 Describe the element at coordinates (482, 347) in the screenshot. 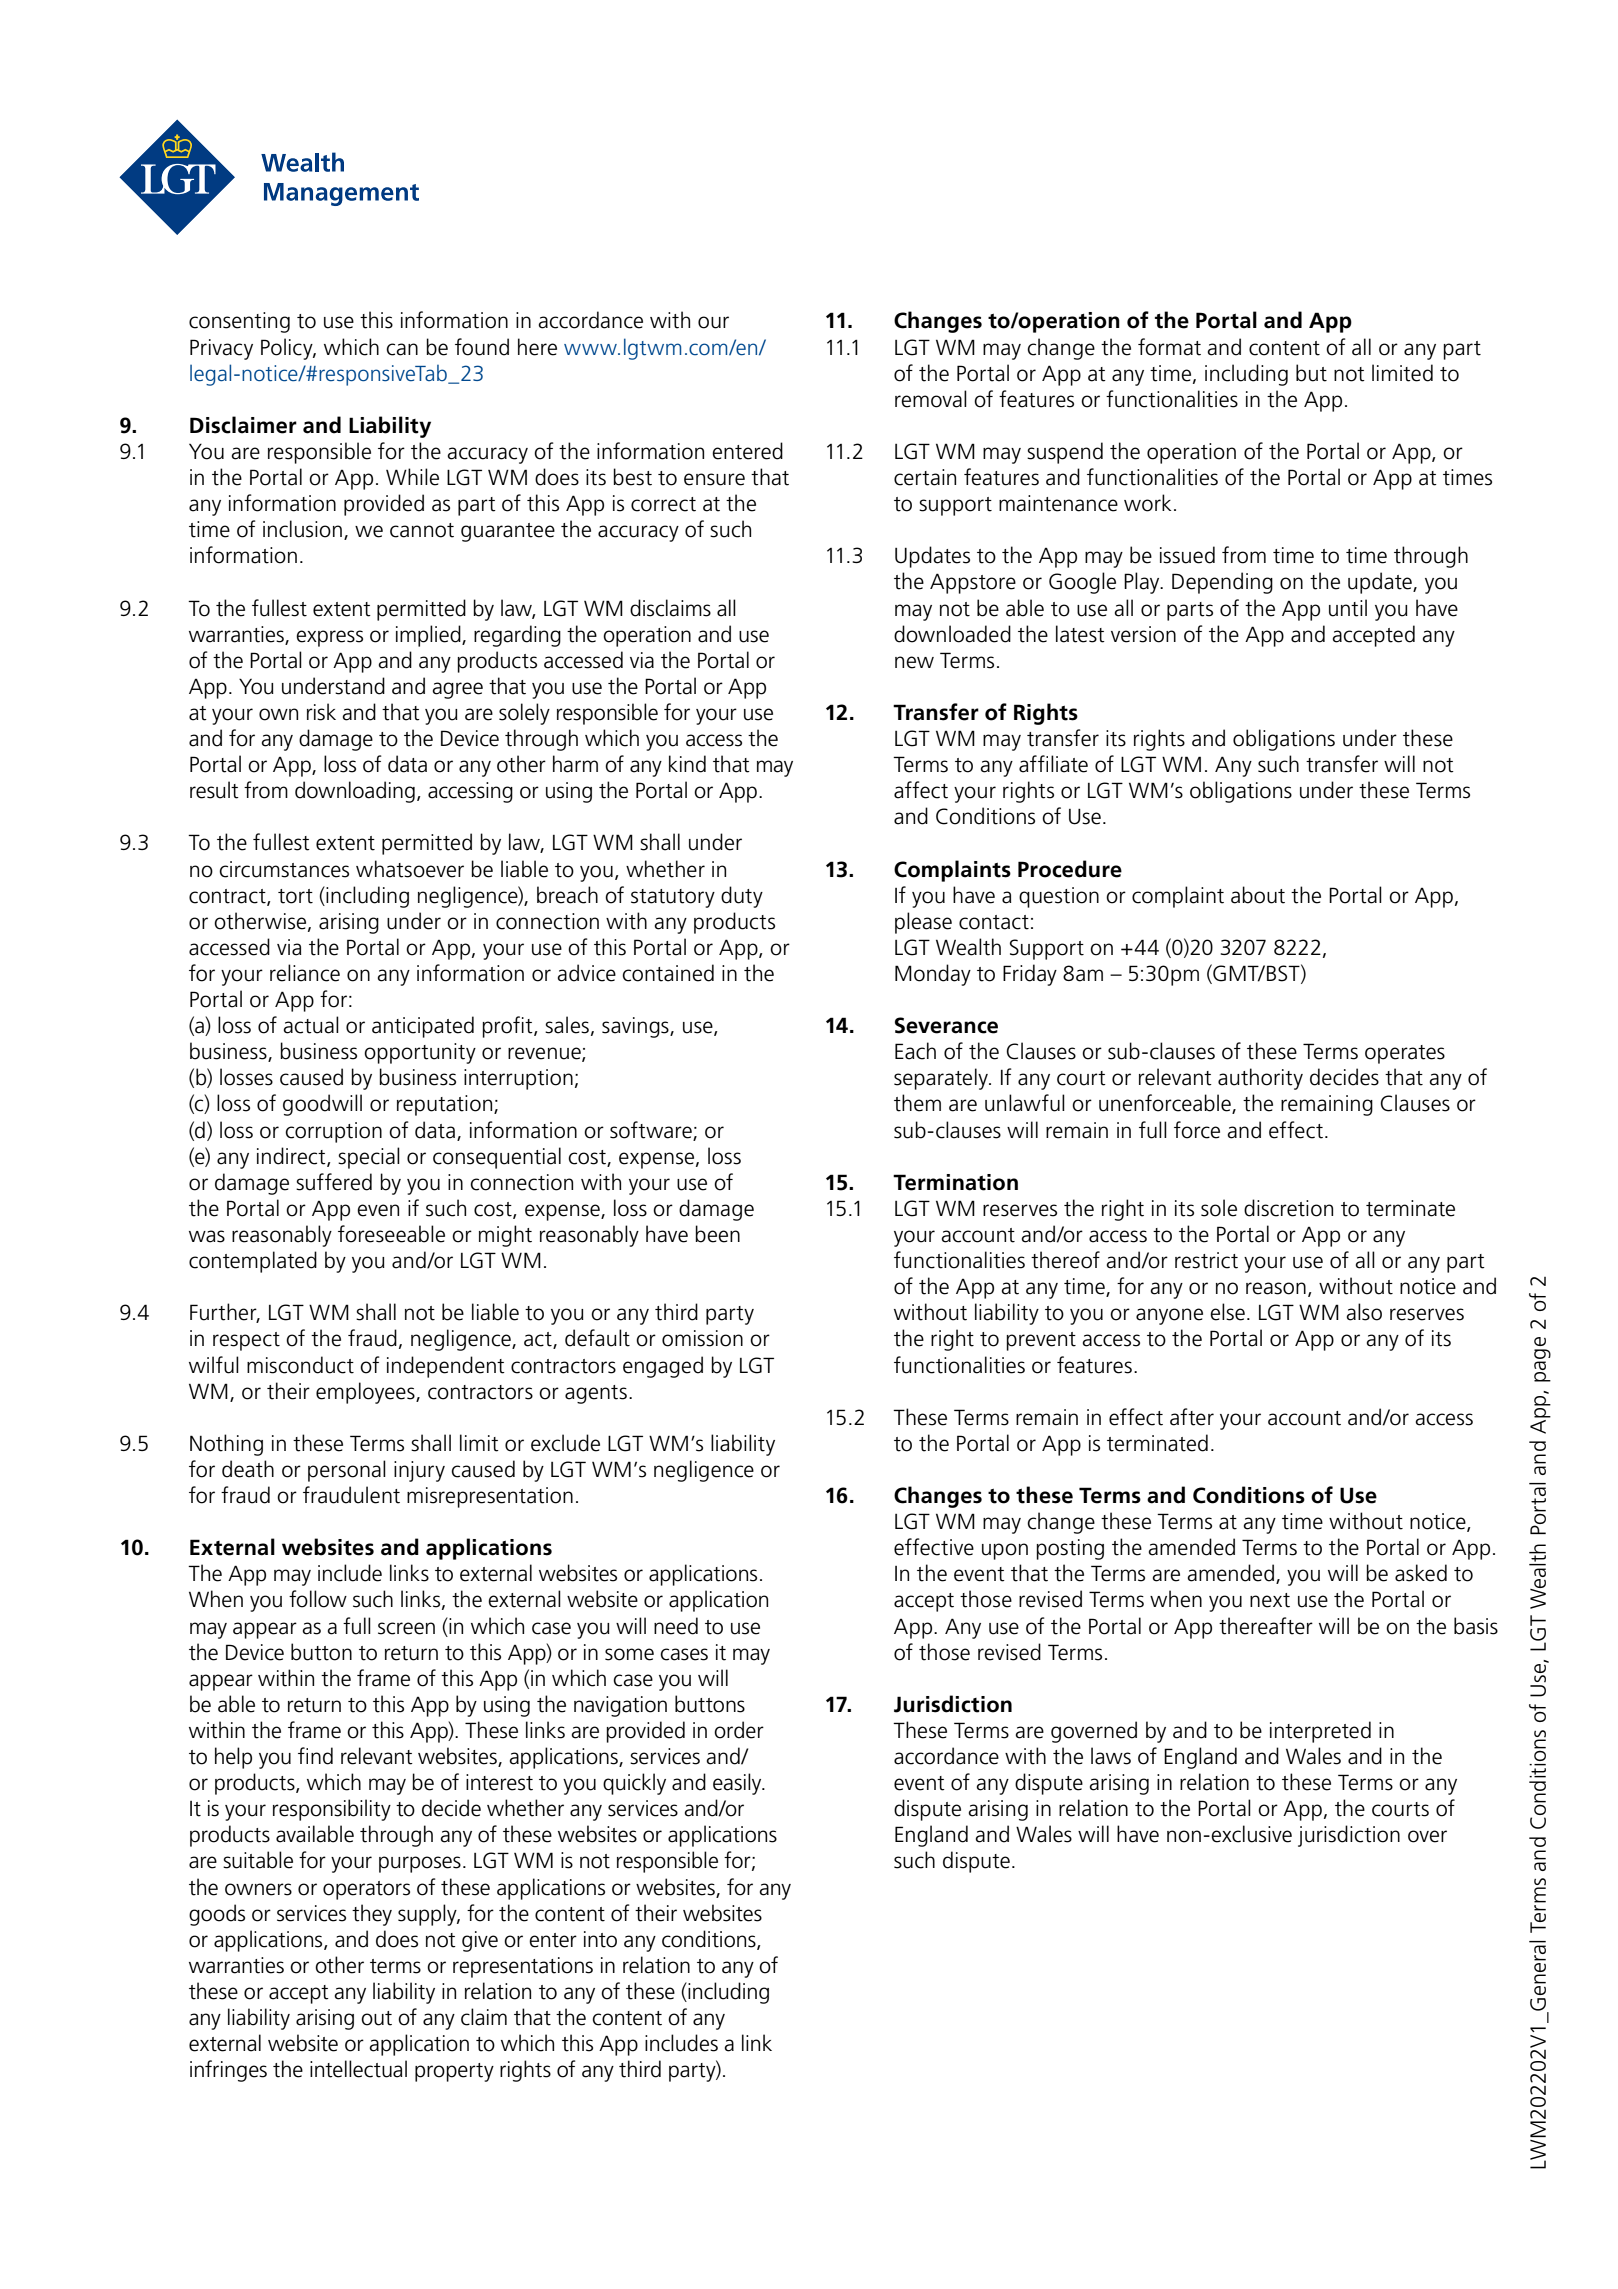

I see `found` at that location.
